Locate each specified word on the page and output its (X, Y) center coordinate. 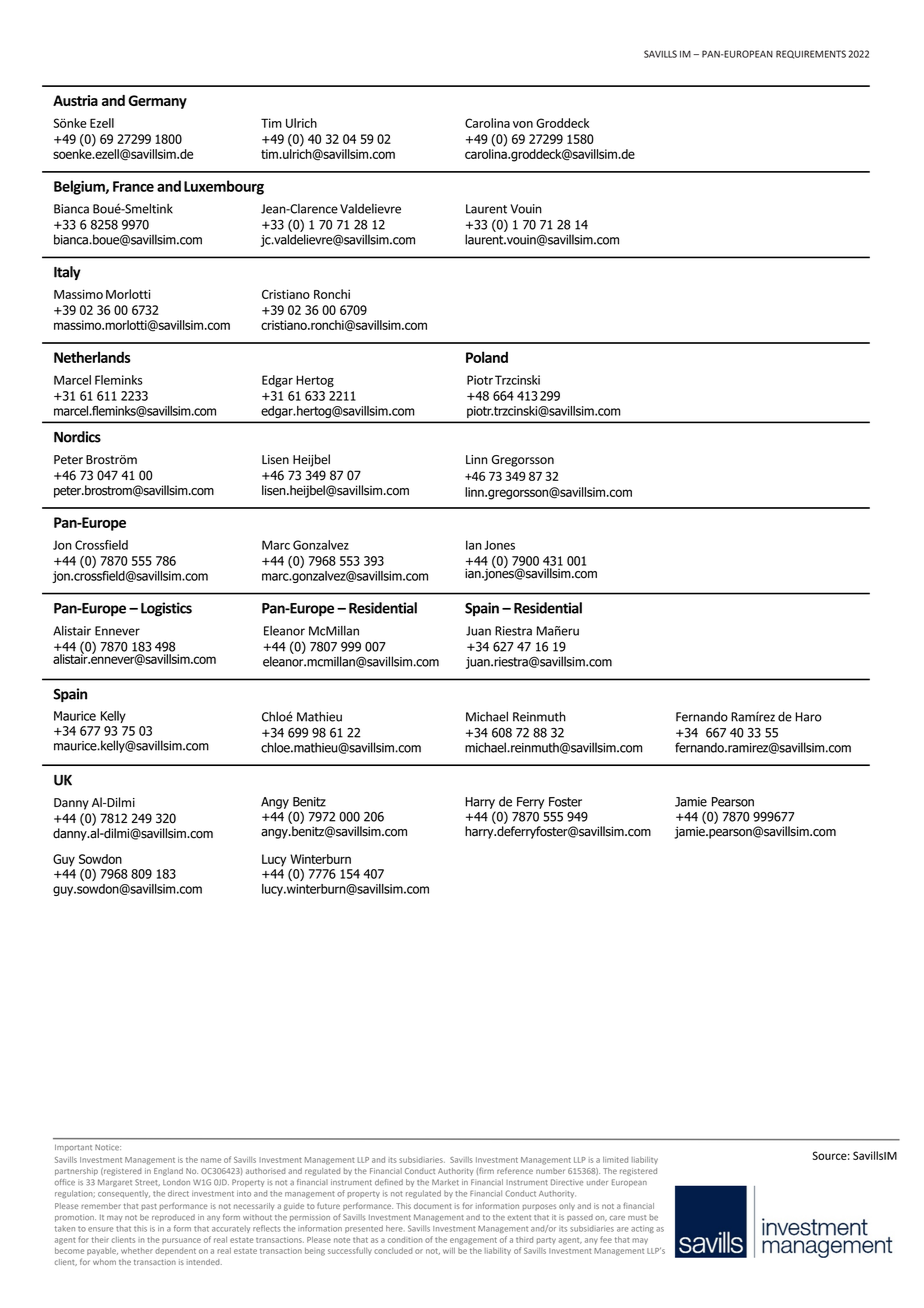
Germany (157, 102)
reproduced (173, 1218)
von (523, 124)
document (433, 1206)
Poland (487, 357)
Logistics (166, 609)
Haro (808, 717)
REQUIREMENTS (811, 54)
